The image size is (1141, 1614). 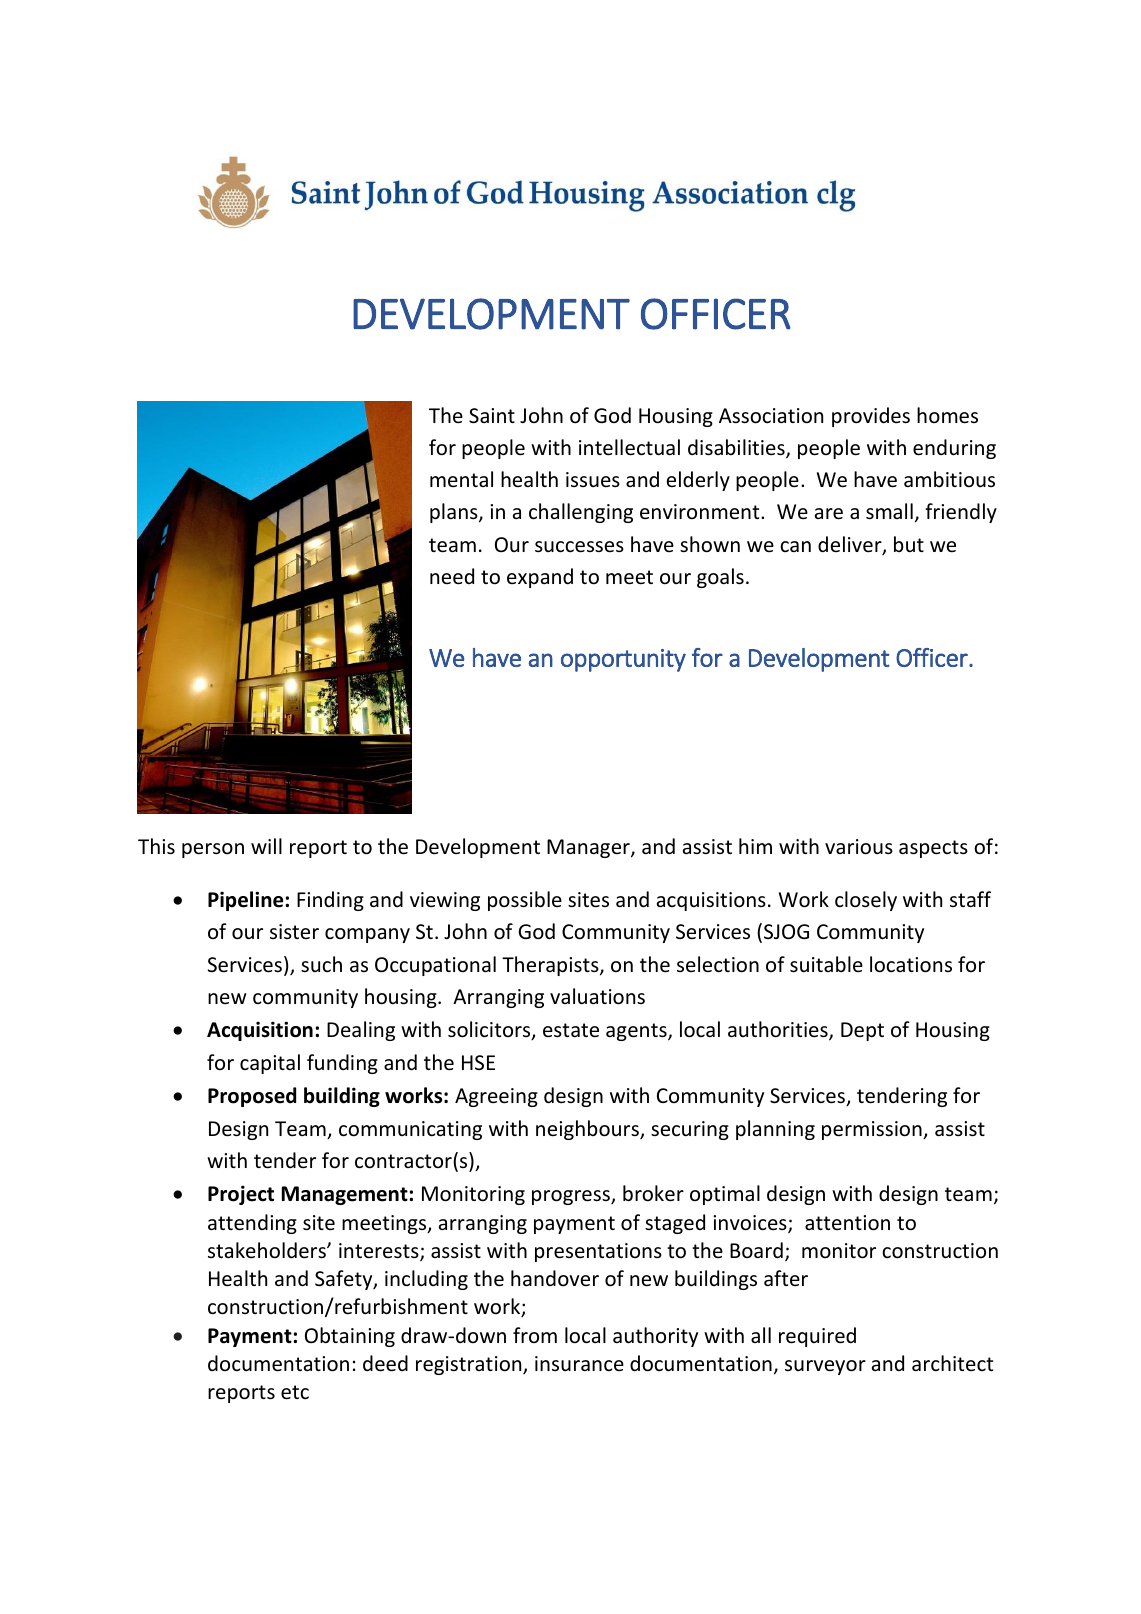 What do you see at coordinates (909, 544) in the screenshot?
I see `but` at bounding box center [909, 544].
